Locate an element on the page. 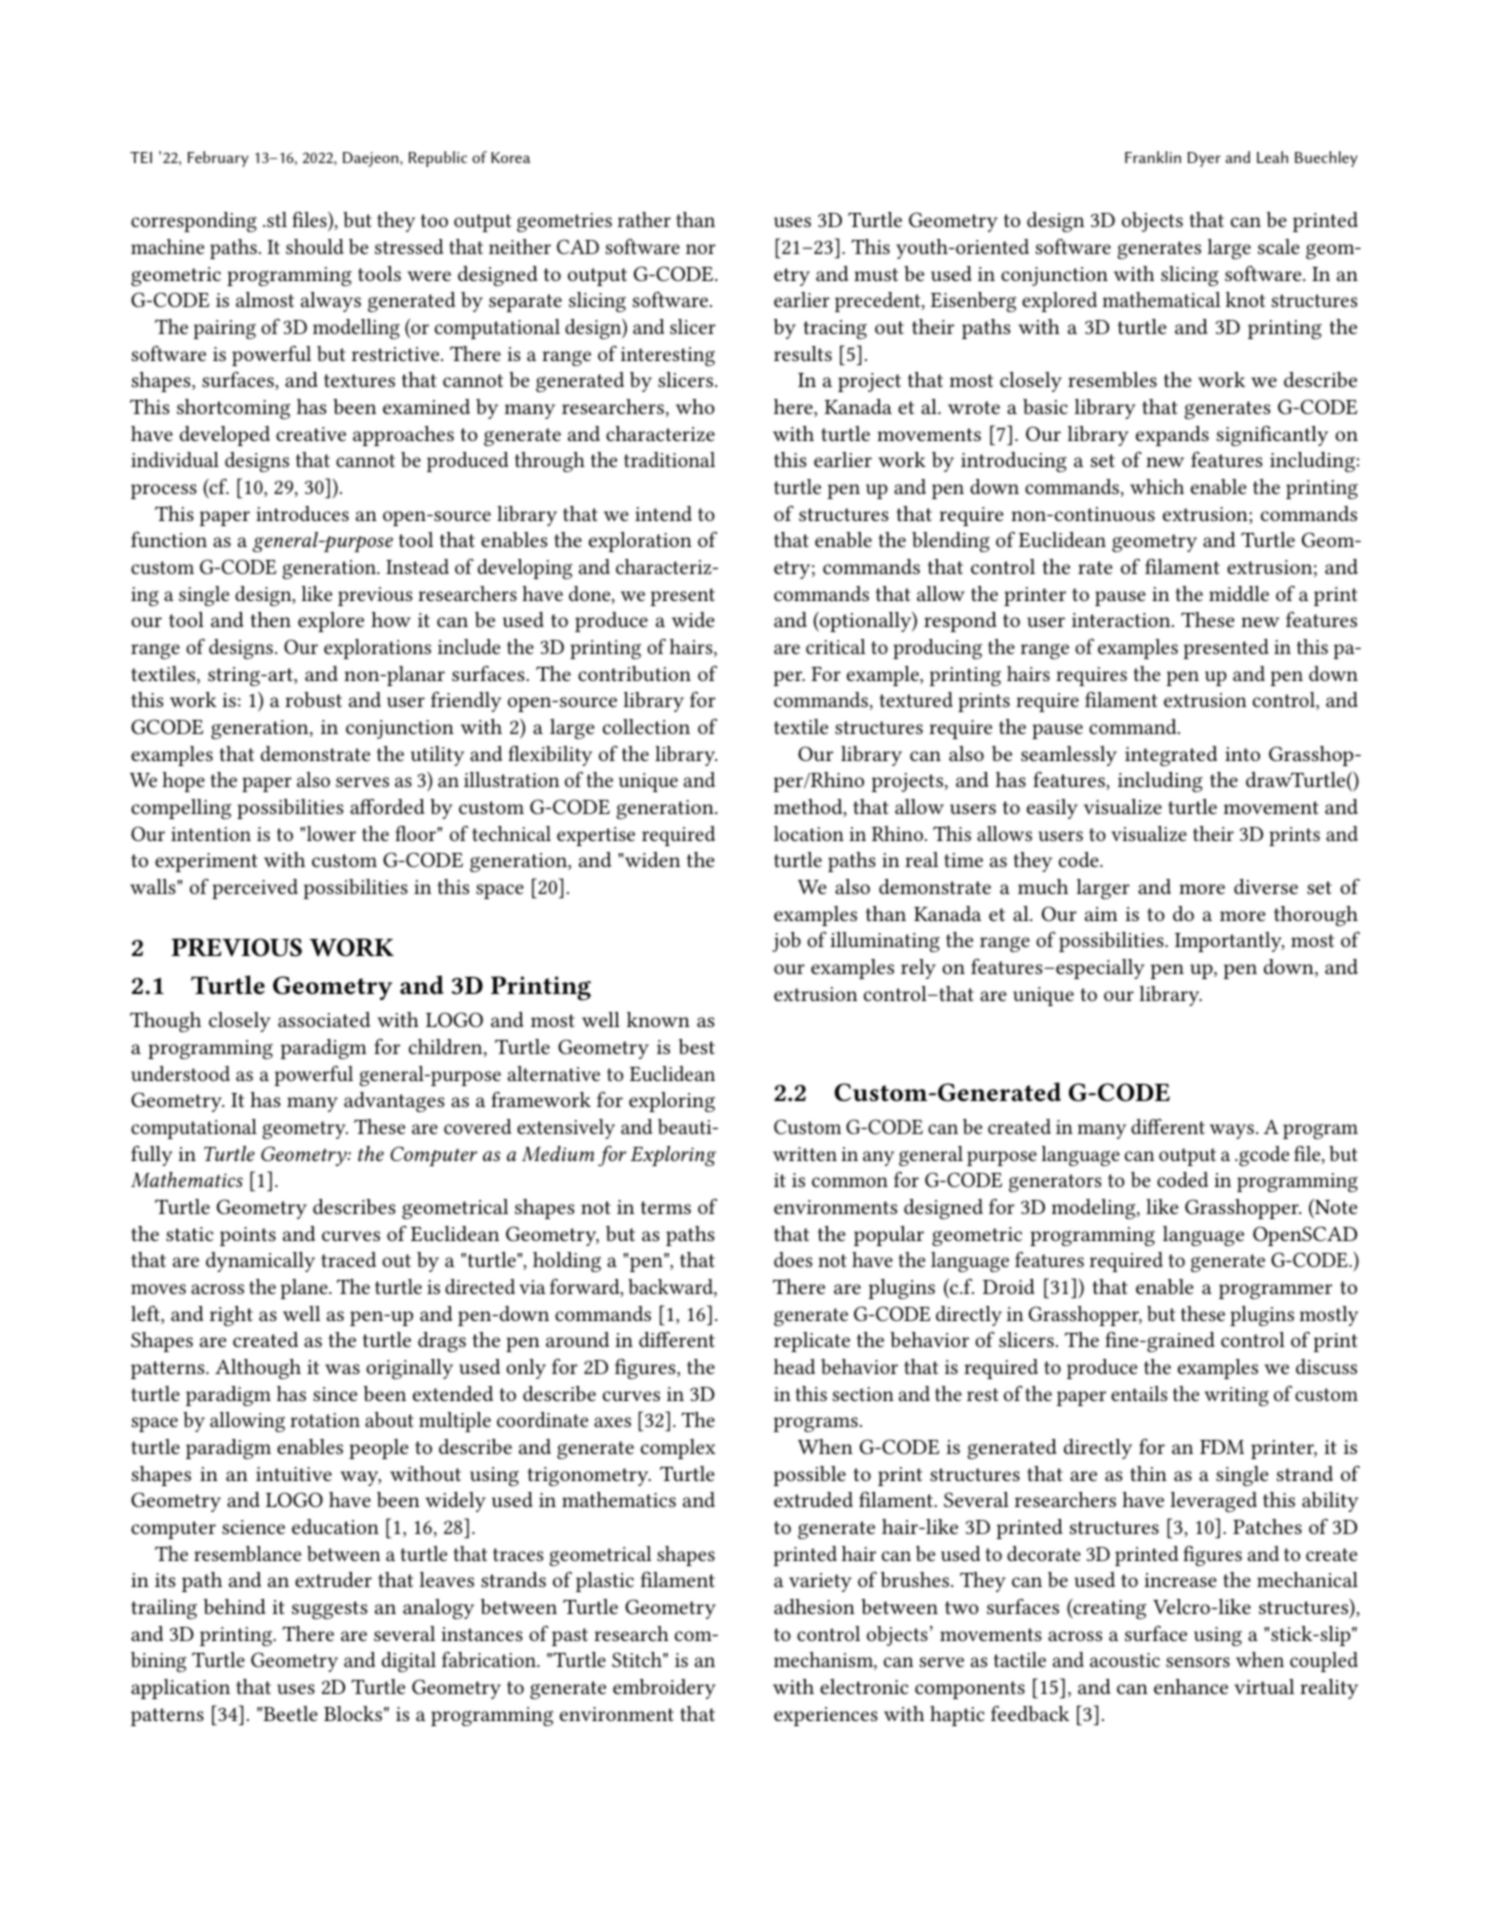 The width and height of the document is (1489, 1927). into is located at coordinates (1242, 754).
